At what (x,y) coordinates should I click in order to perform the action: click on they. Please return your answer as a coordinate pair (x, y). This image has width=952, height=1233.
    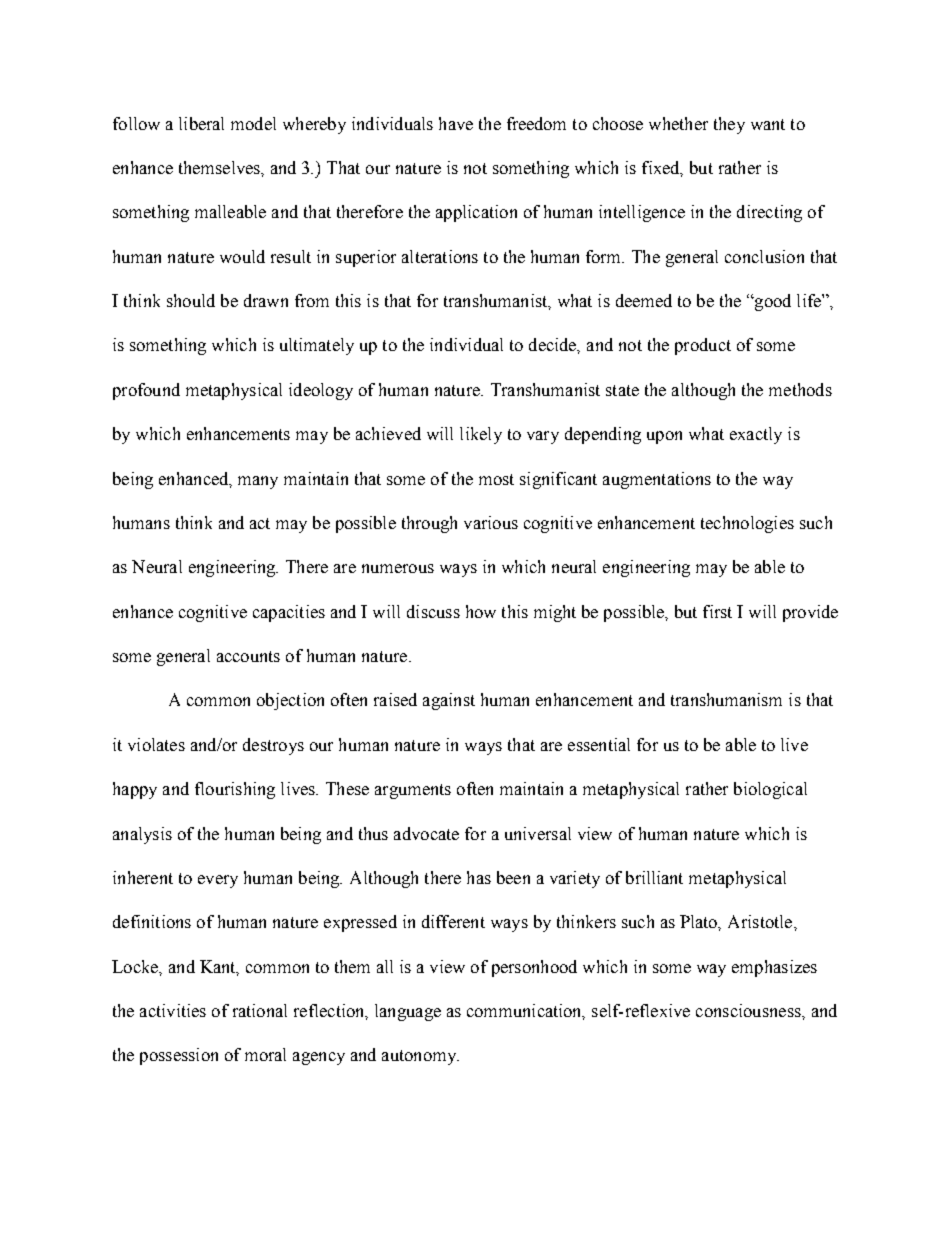
    Looking at the image, I should click on (729, 125).
